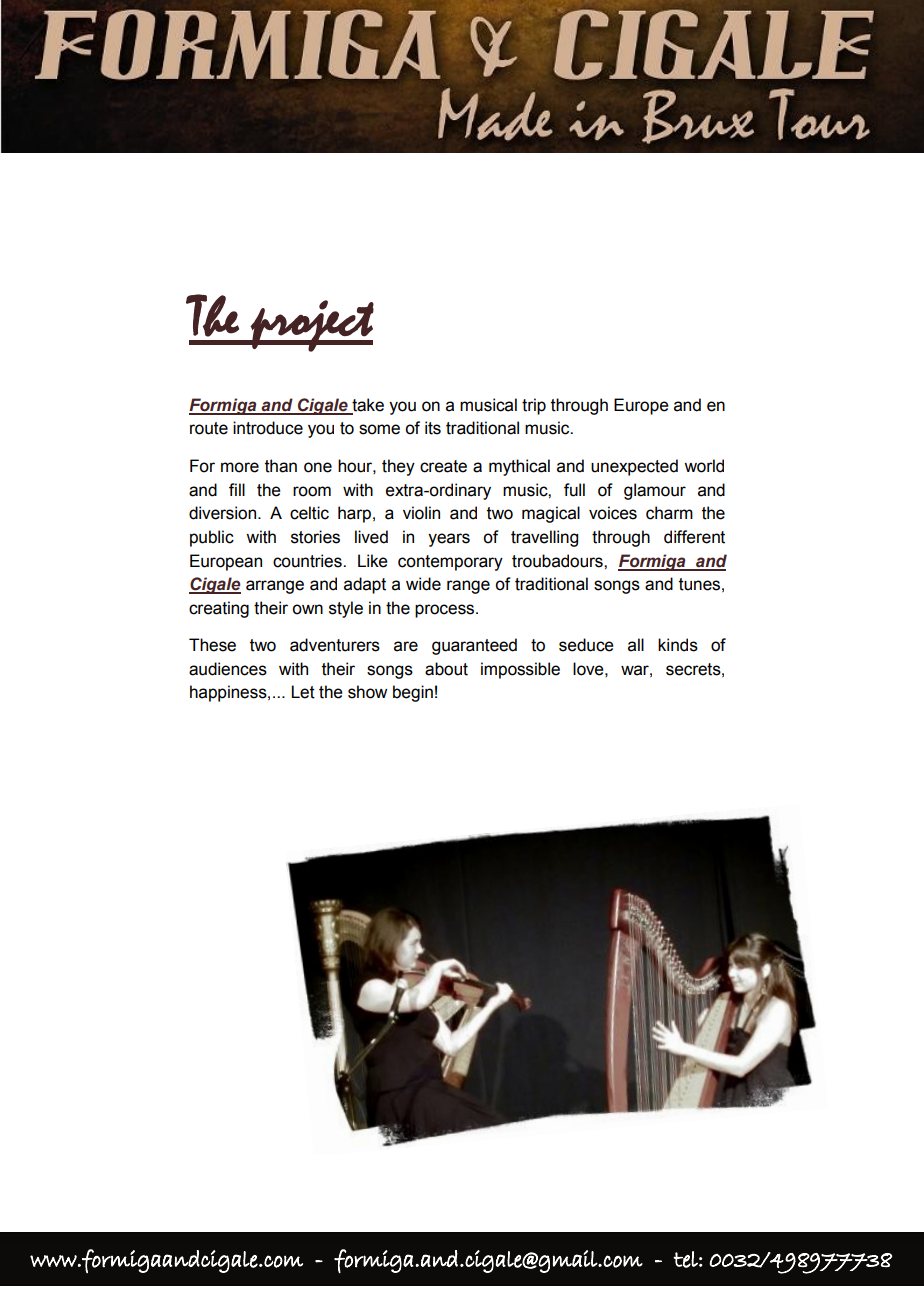 Image resolution: width=924 pixels, height=1308 pixels. What do you see at coordinates (534, 406) in the page?
I see `trip` at bounding box center [534, 406].
